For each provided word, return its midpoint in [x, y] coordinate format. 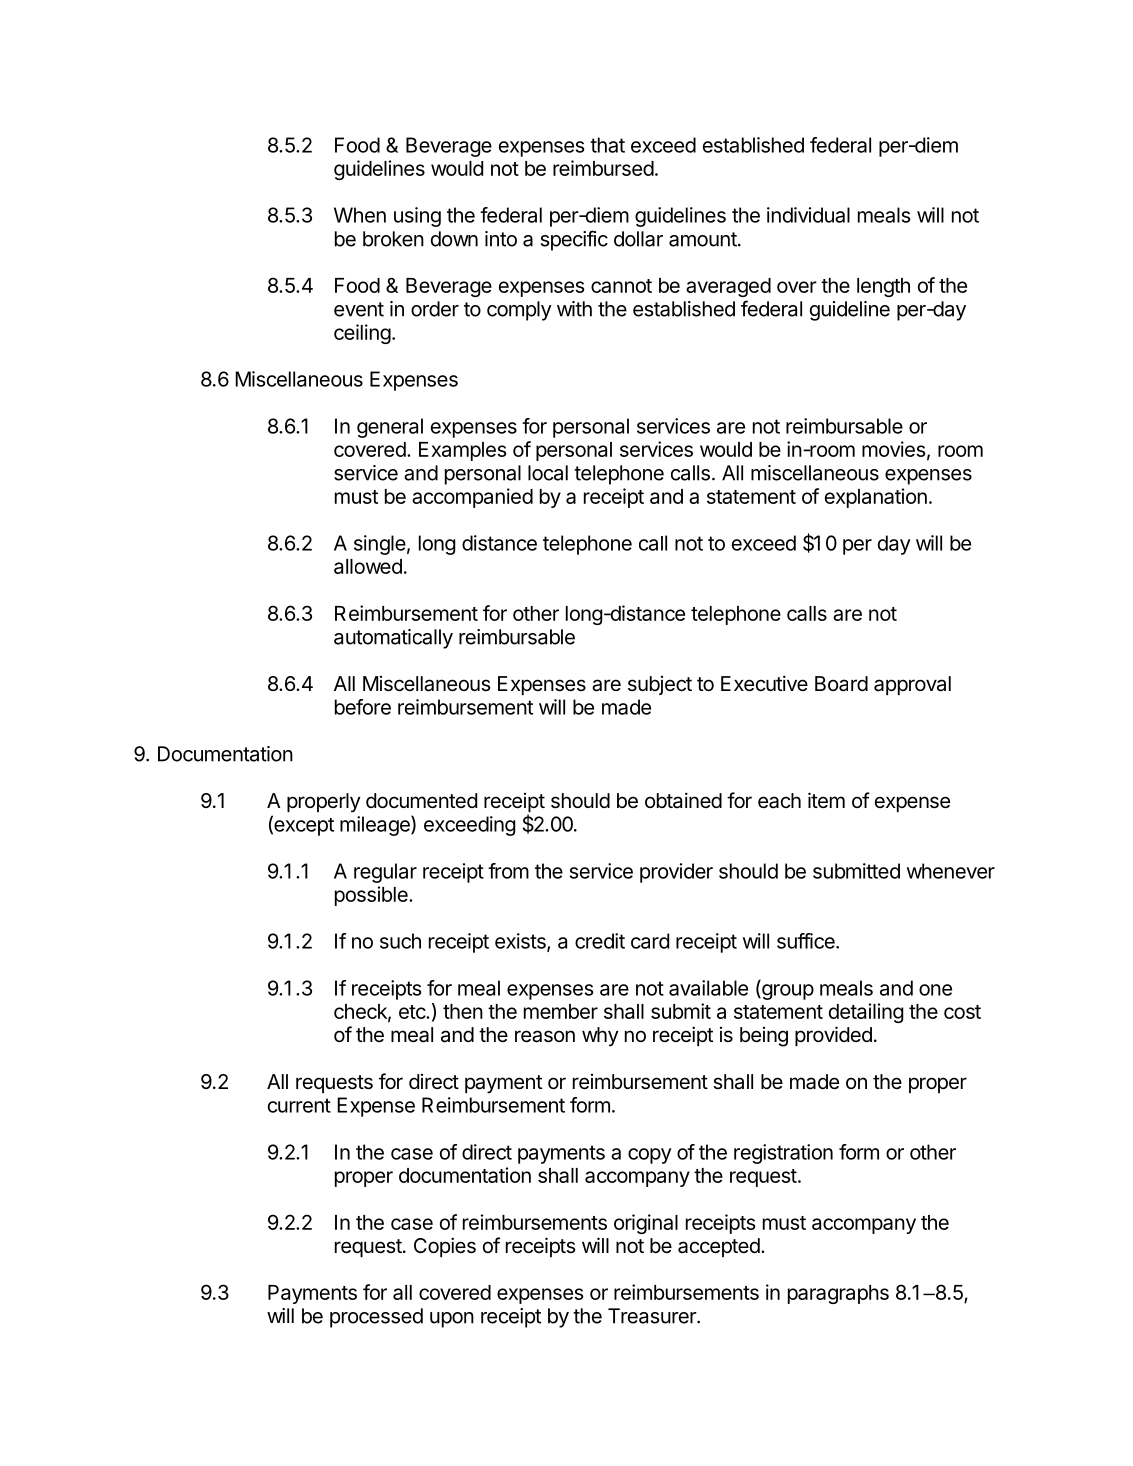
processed [376, 1318]
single [380, 545]
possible [372, 896]
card [650, 941]
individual [808, 215]
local [548, 473]
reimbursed [603, 168]
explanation [876, 498]
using [417, 217]
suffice [807, 941]
